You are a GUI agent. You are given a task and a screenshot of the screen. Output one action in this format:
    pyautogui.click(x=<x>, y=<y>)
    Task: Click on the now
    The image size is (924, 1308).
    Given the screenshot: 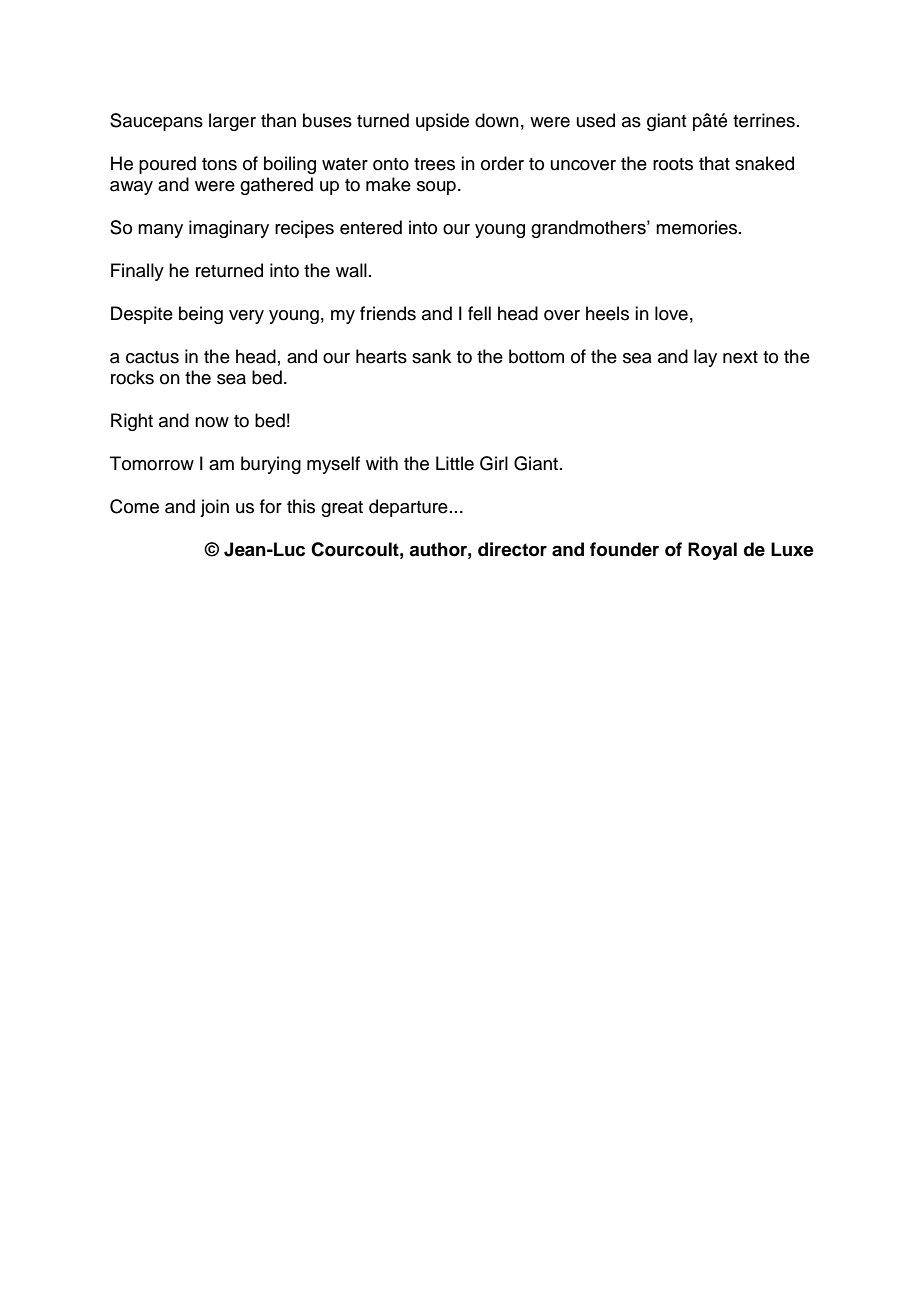 What is the action you would take?
    pyautogui.click(x=212, y=422)
